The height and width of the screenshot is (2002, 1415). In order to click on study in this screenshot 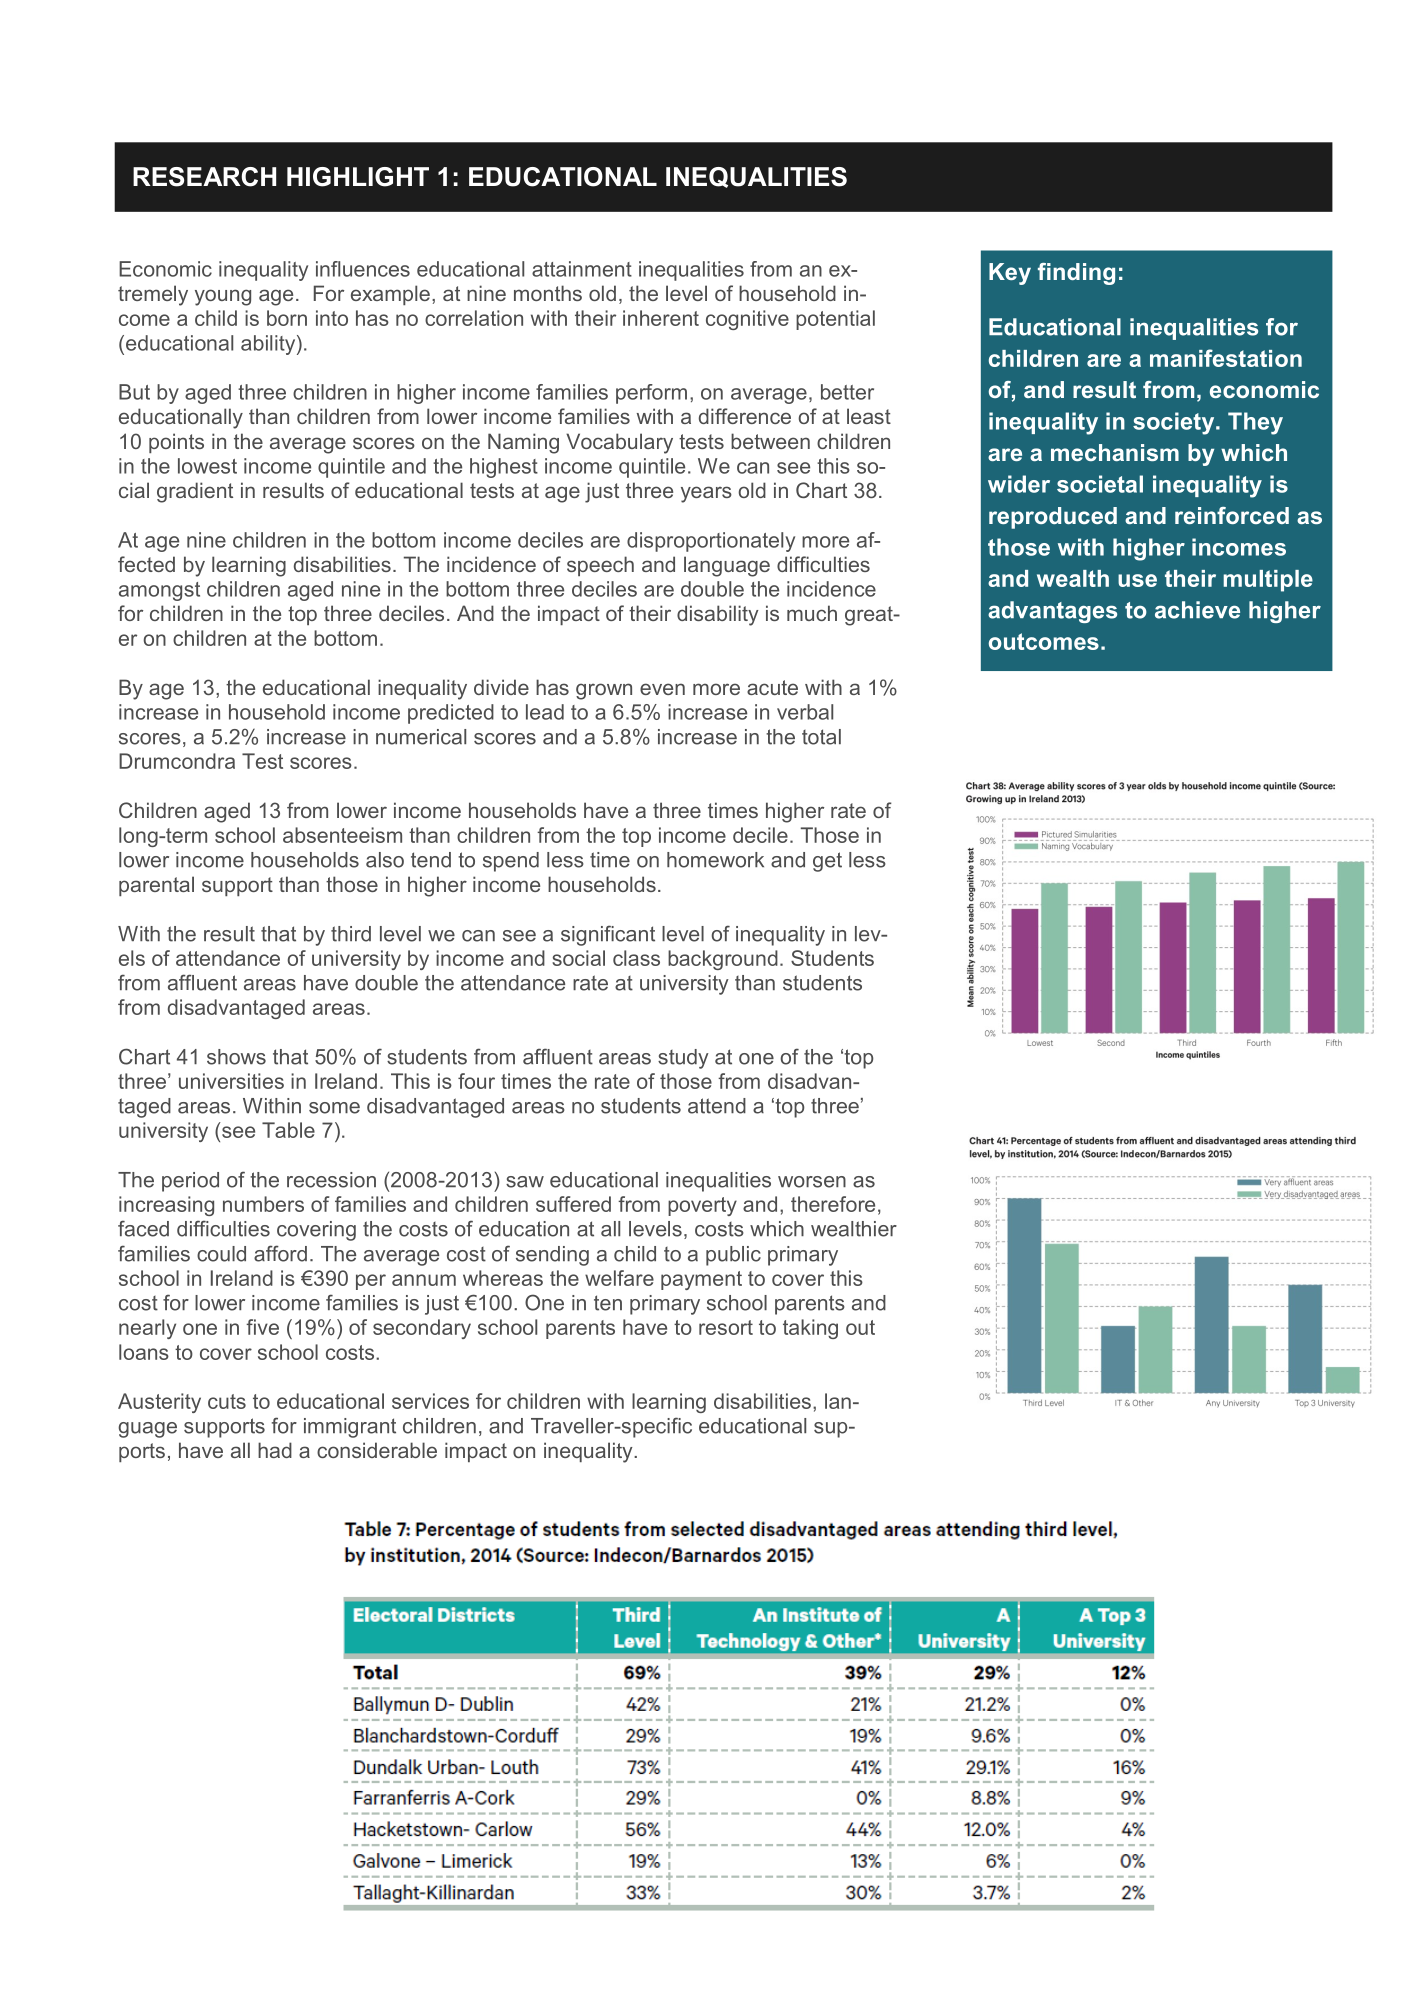, I will do `click(683, 1059)`.
